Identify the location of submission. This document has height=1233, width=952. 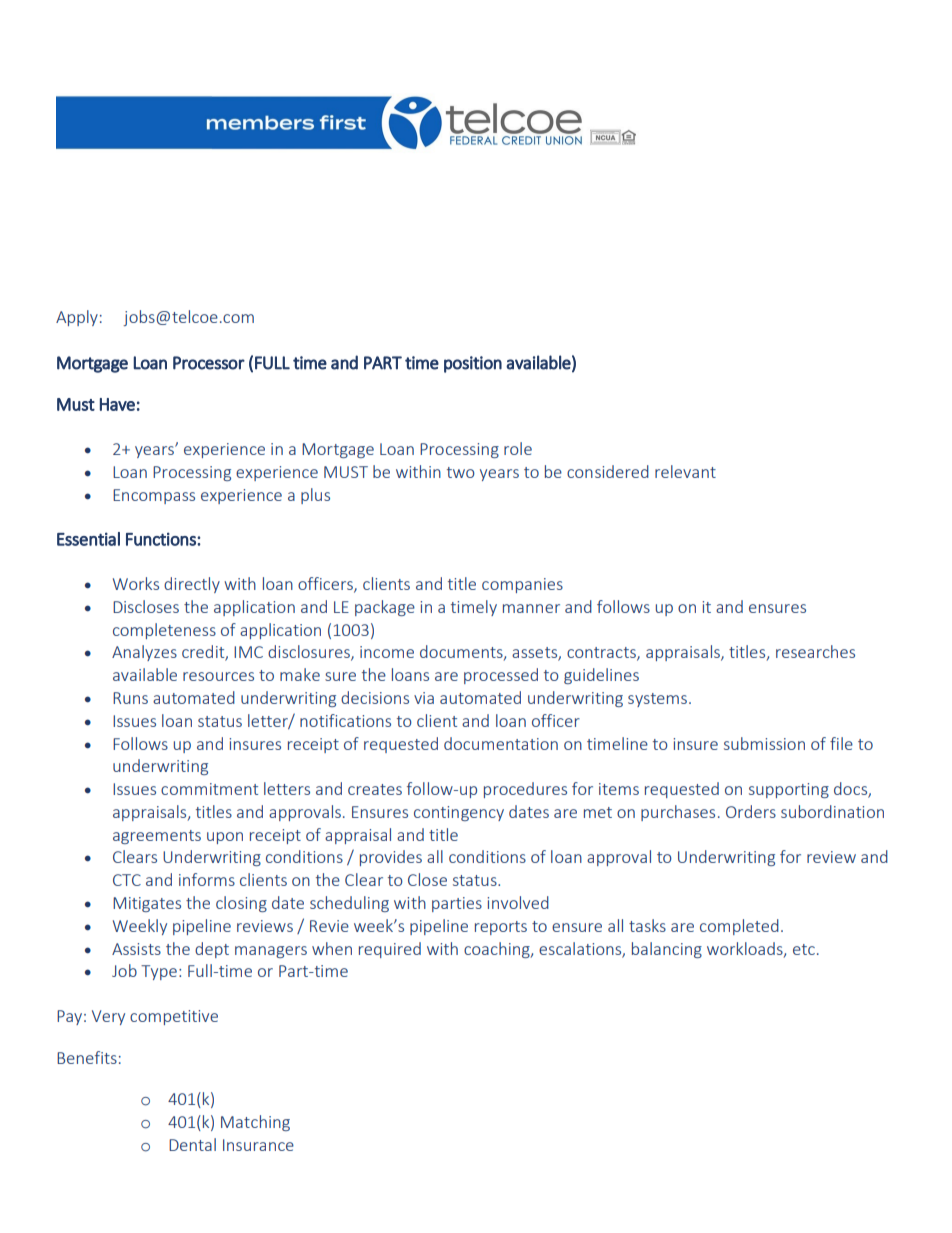
(764, 743).
